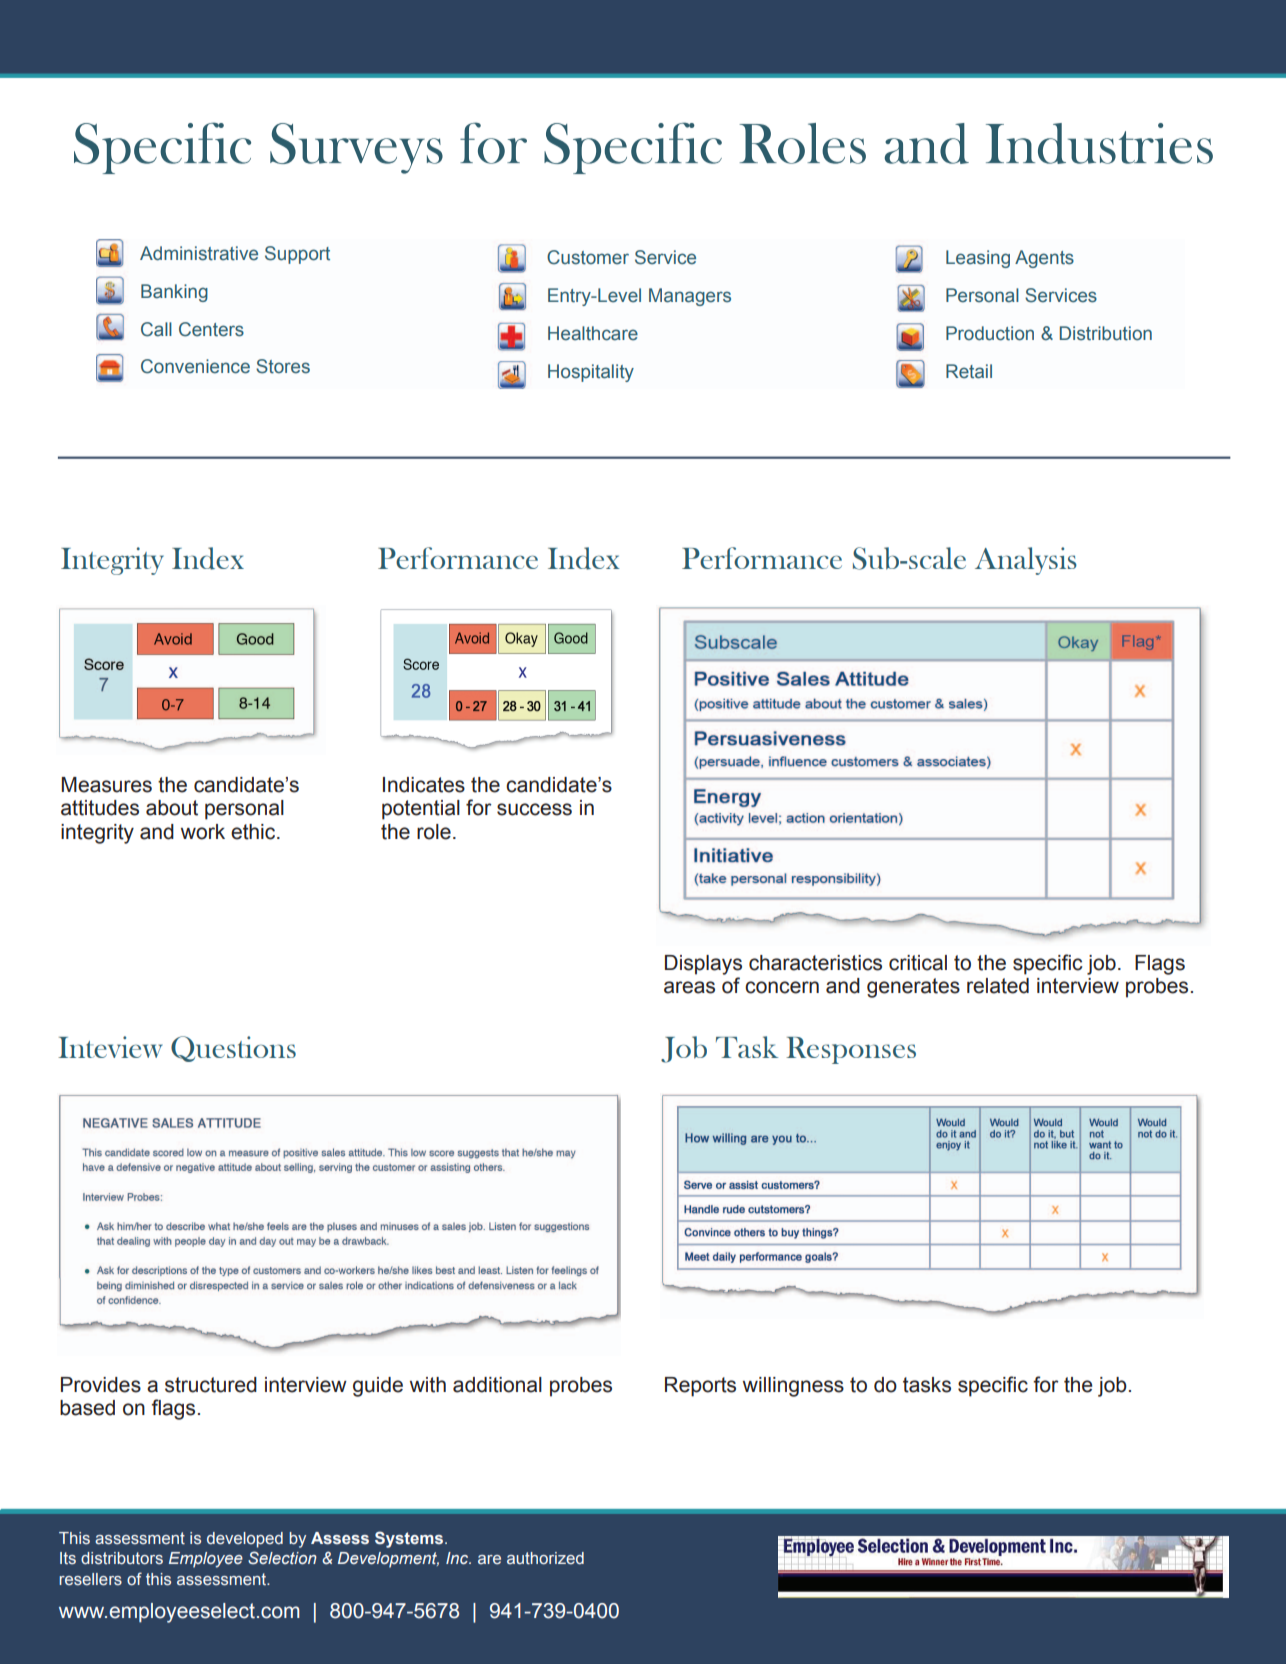 Image resolution: width=1286 pixels, height=1664 pixels. Describe the element at coordinates (245, 1540) in the screenshot. I see `developed` at that location.
